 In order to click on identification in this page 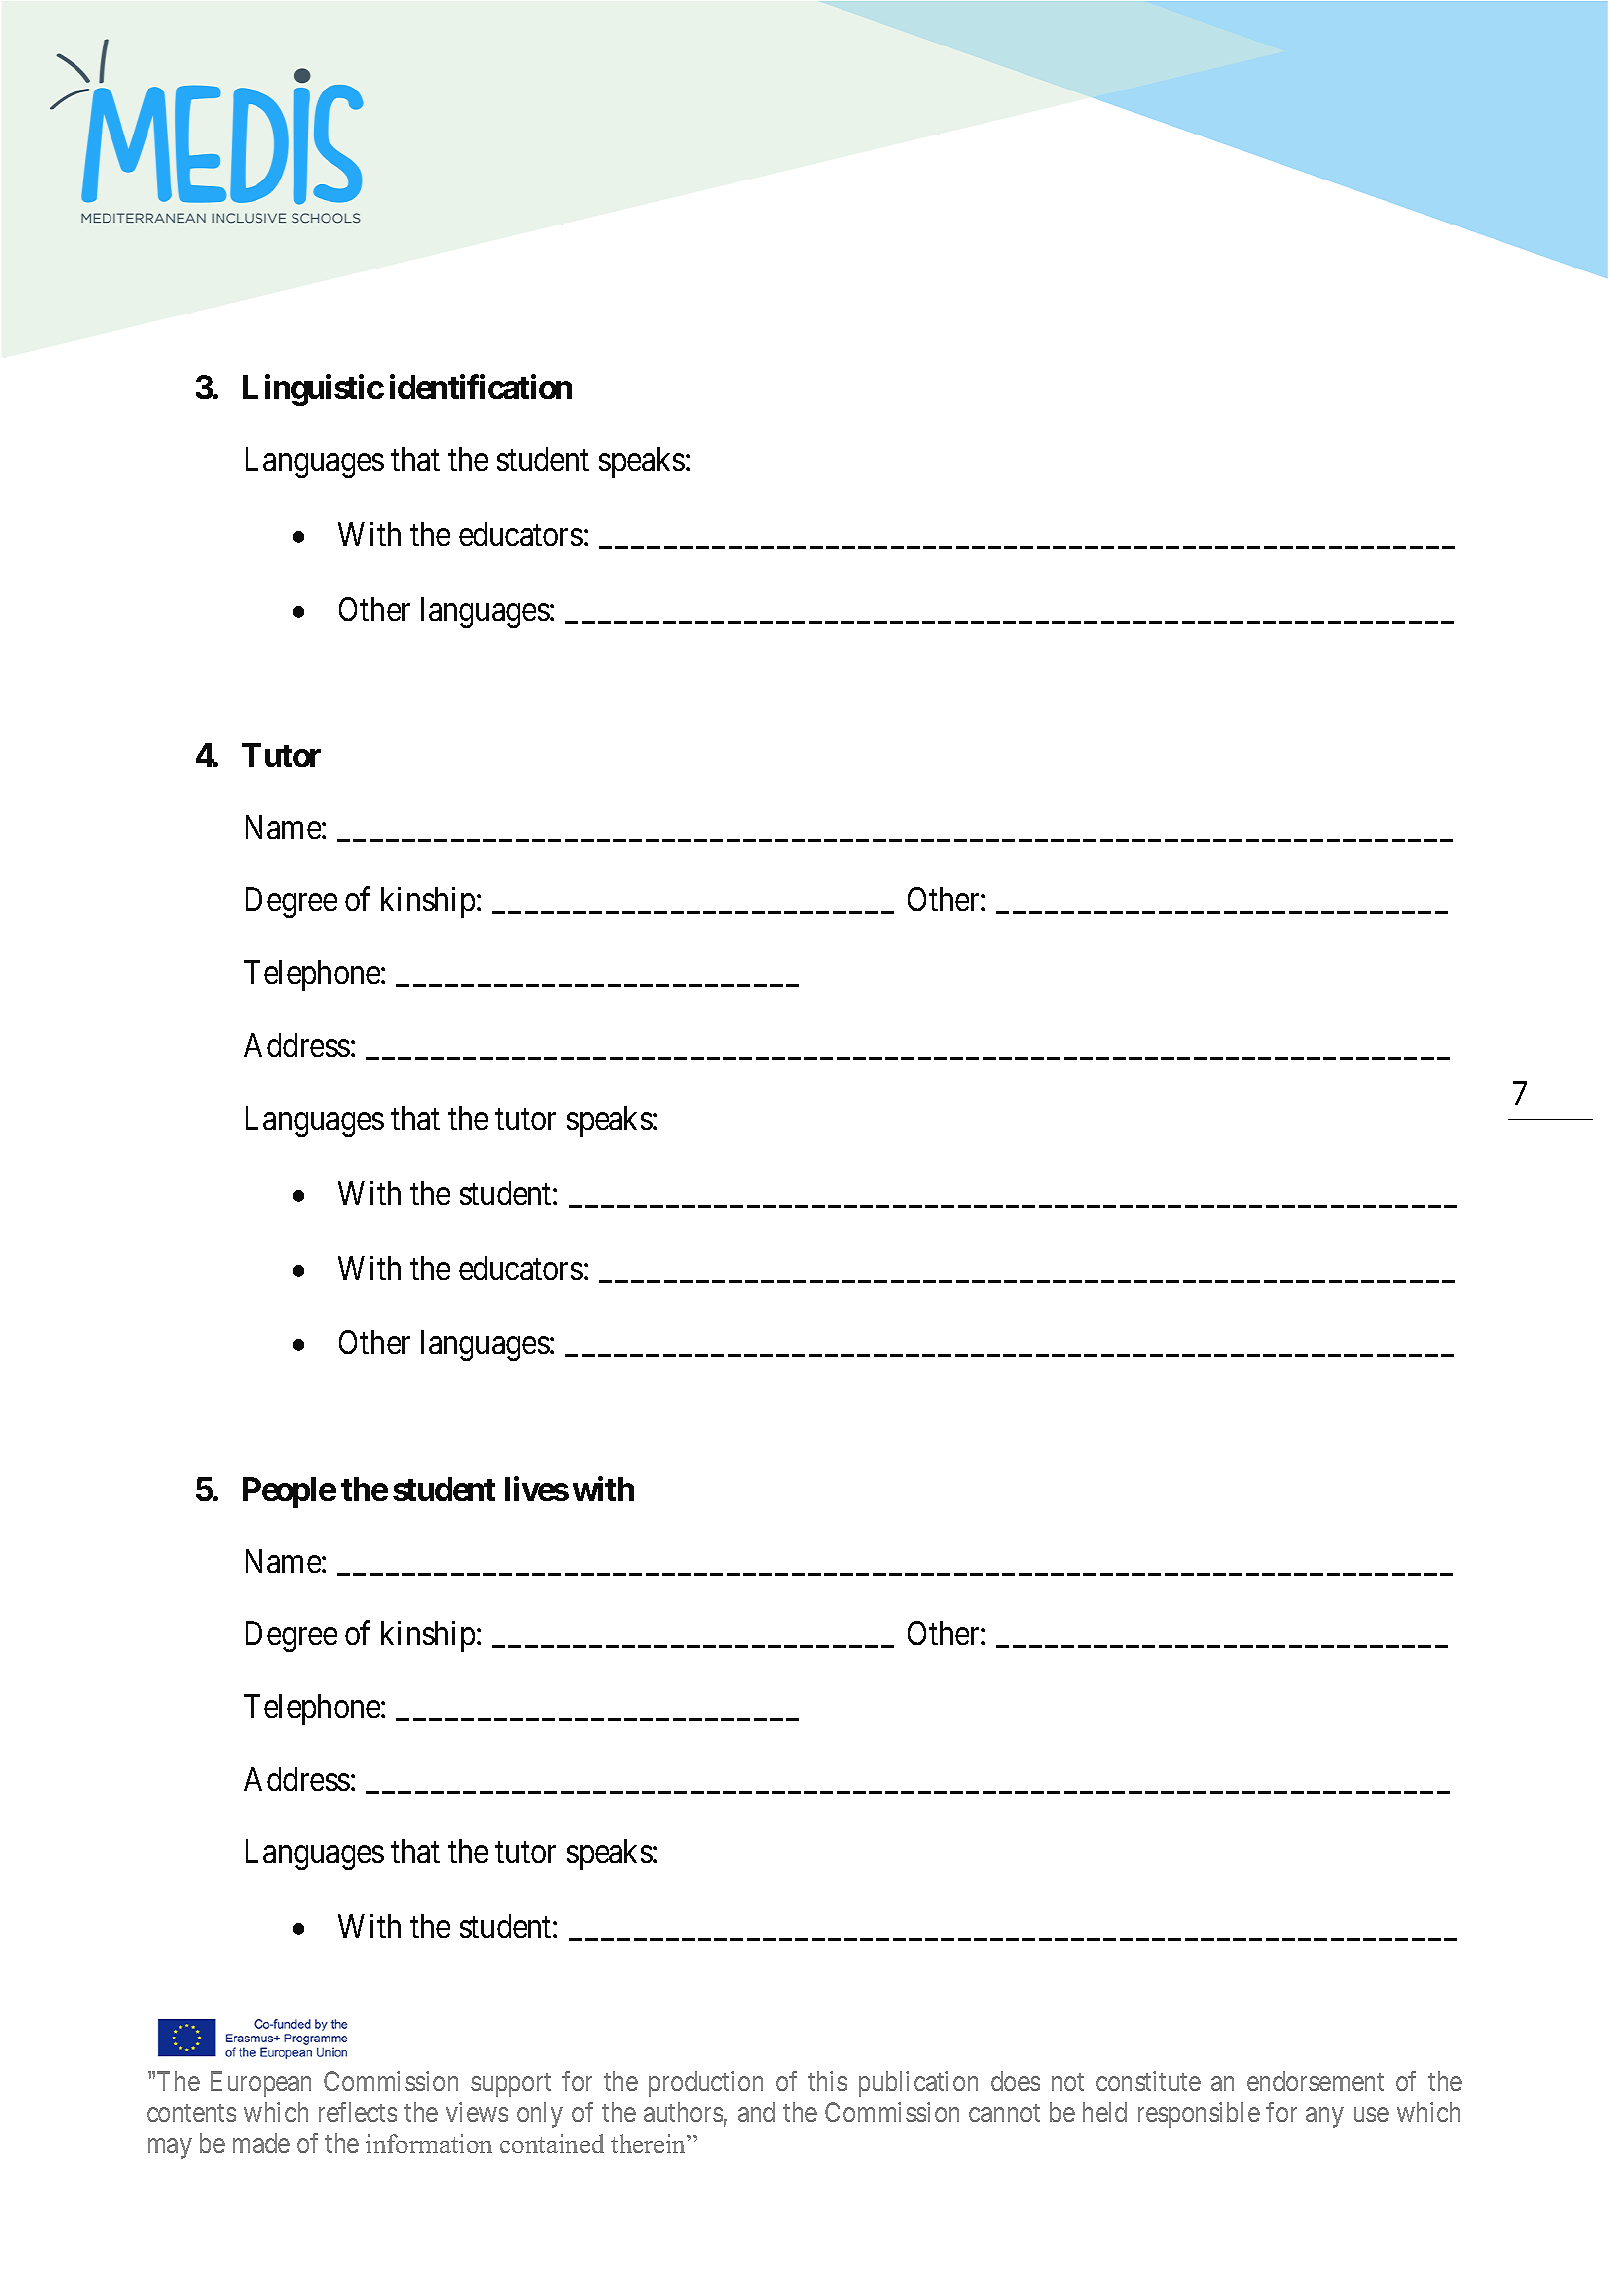, I will do `click(481, 386)`.
